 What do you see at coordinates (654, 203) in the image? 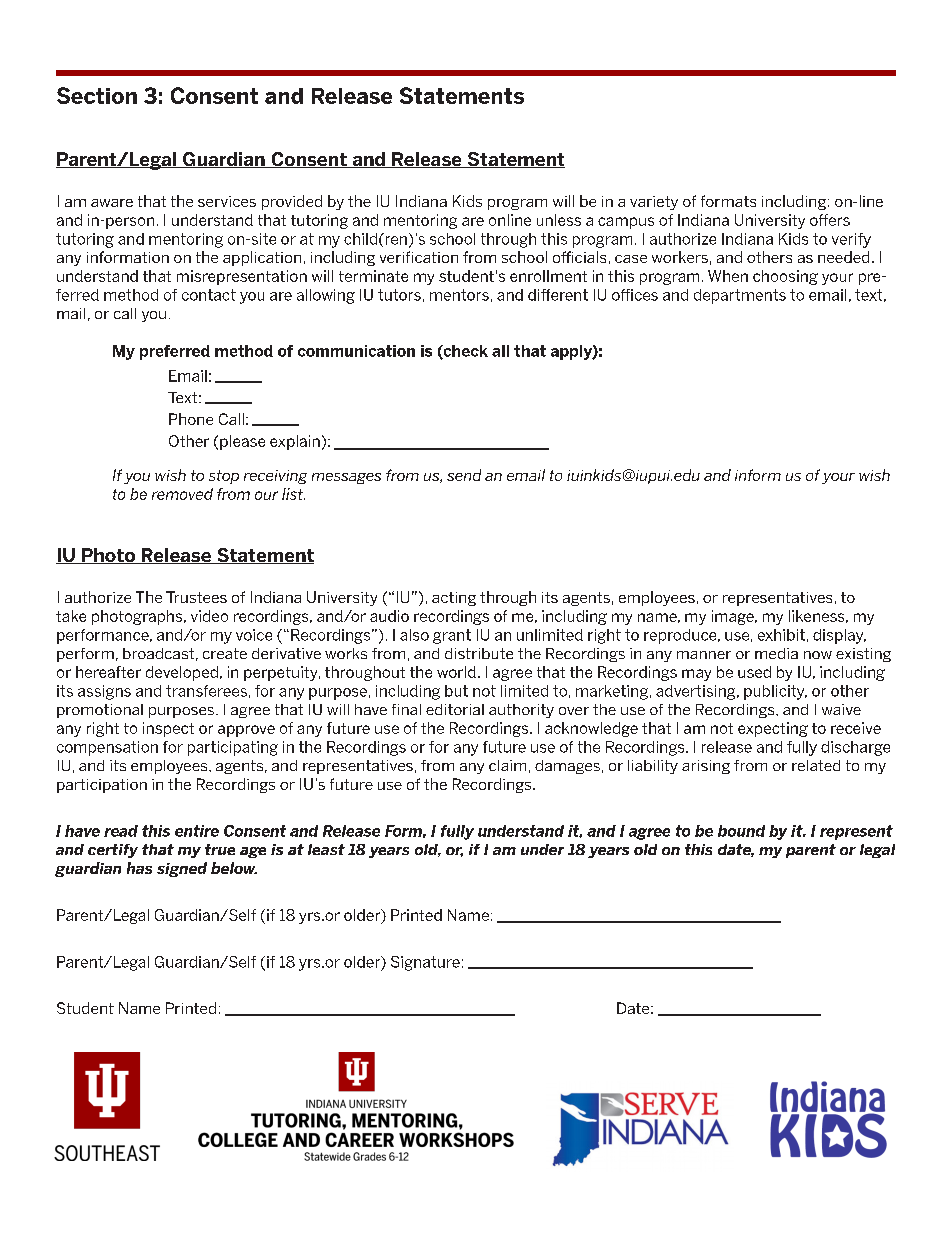
I see `variety` at bounding box center [654, 203].
